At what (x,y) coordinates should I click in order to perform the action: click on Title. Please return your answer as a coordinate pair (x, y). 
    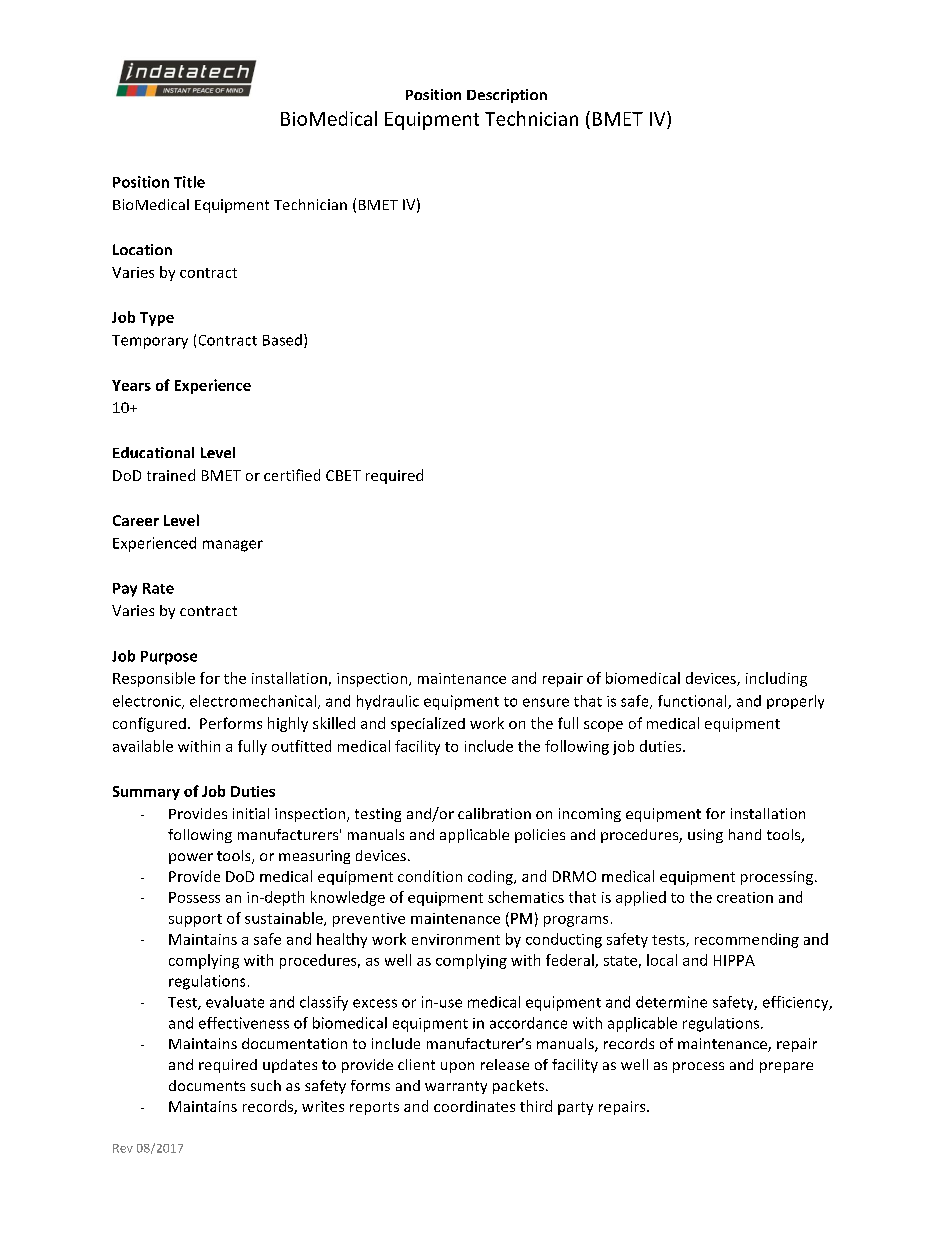
    Looking at the image, I should click on (189, 182).
